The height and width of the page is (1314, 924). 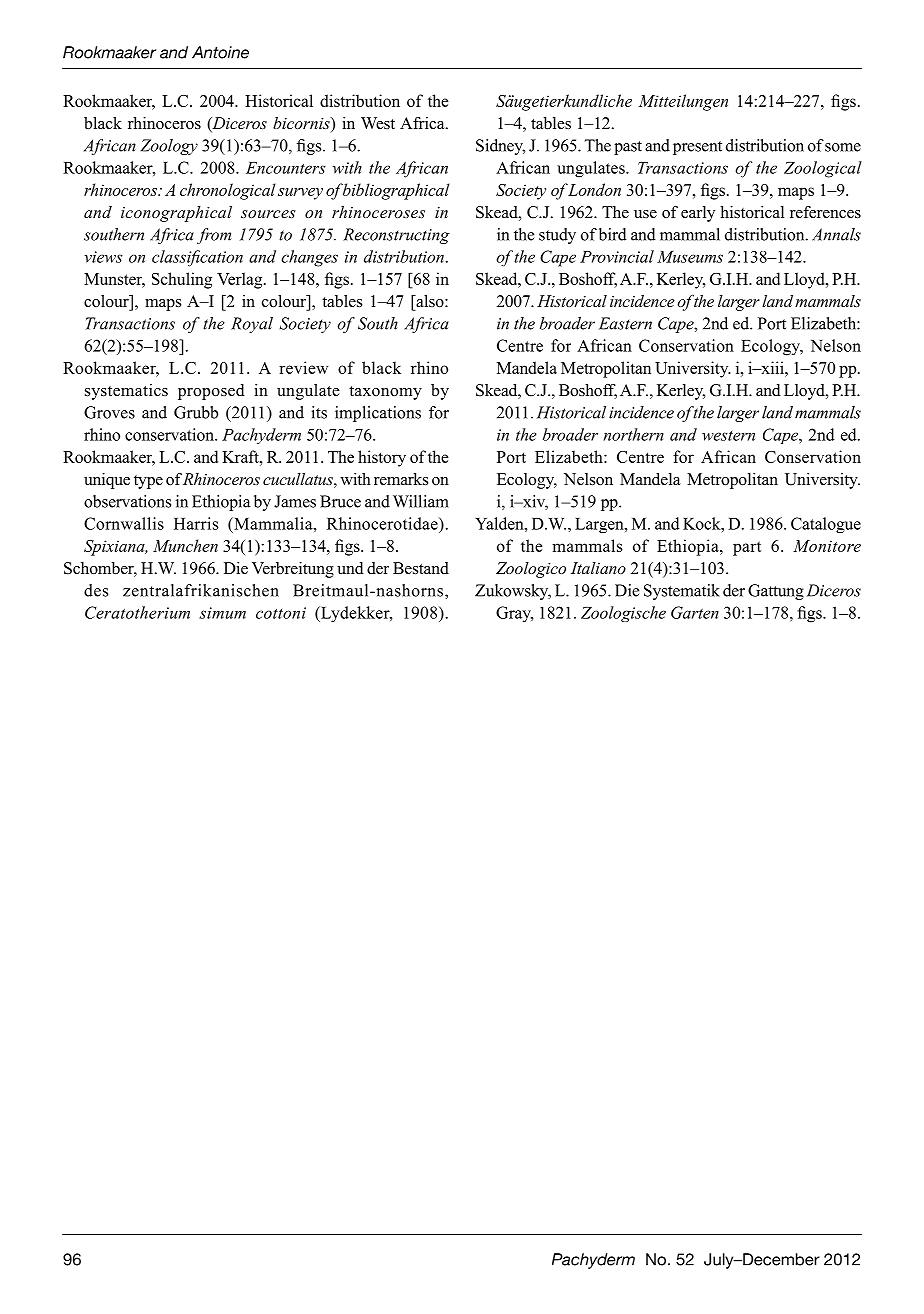 I want to click on northern, so click(x=634, y=434).
